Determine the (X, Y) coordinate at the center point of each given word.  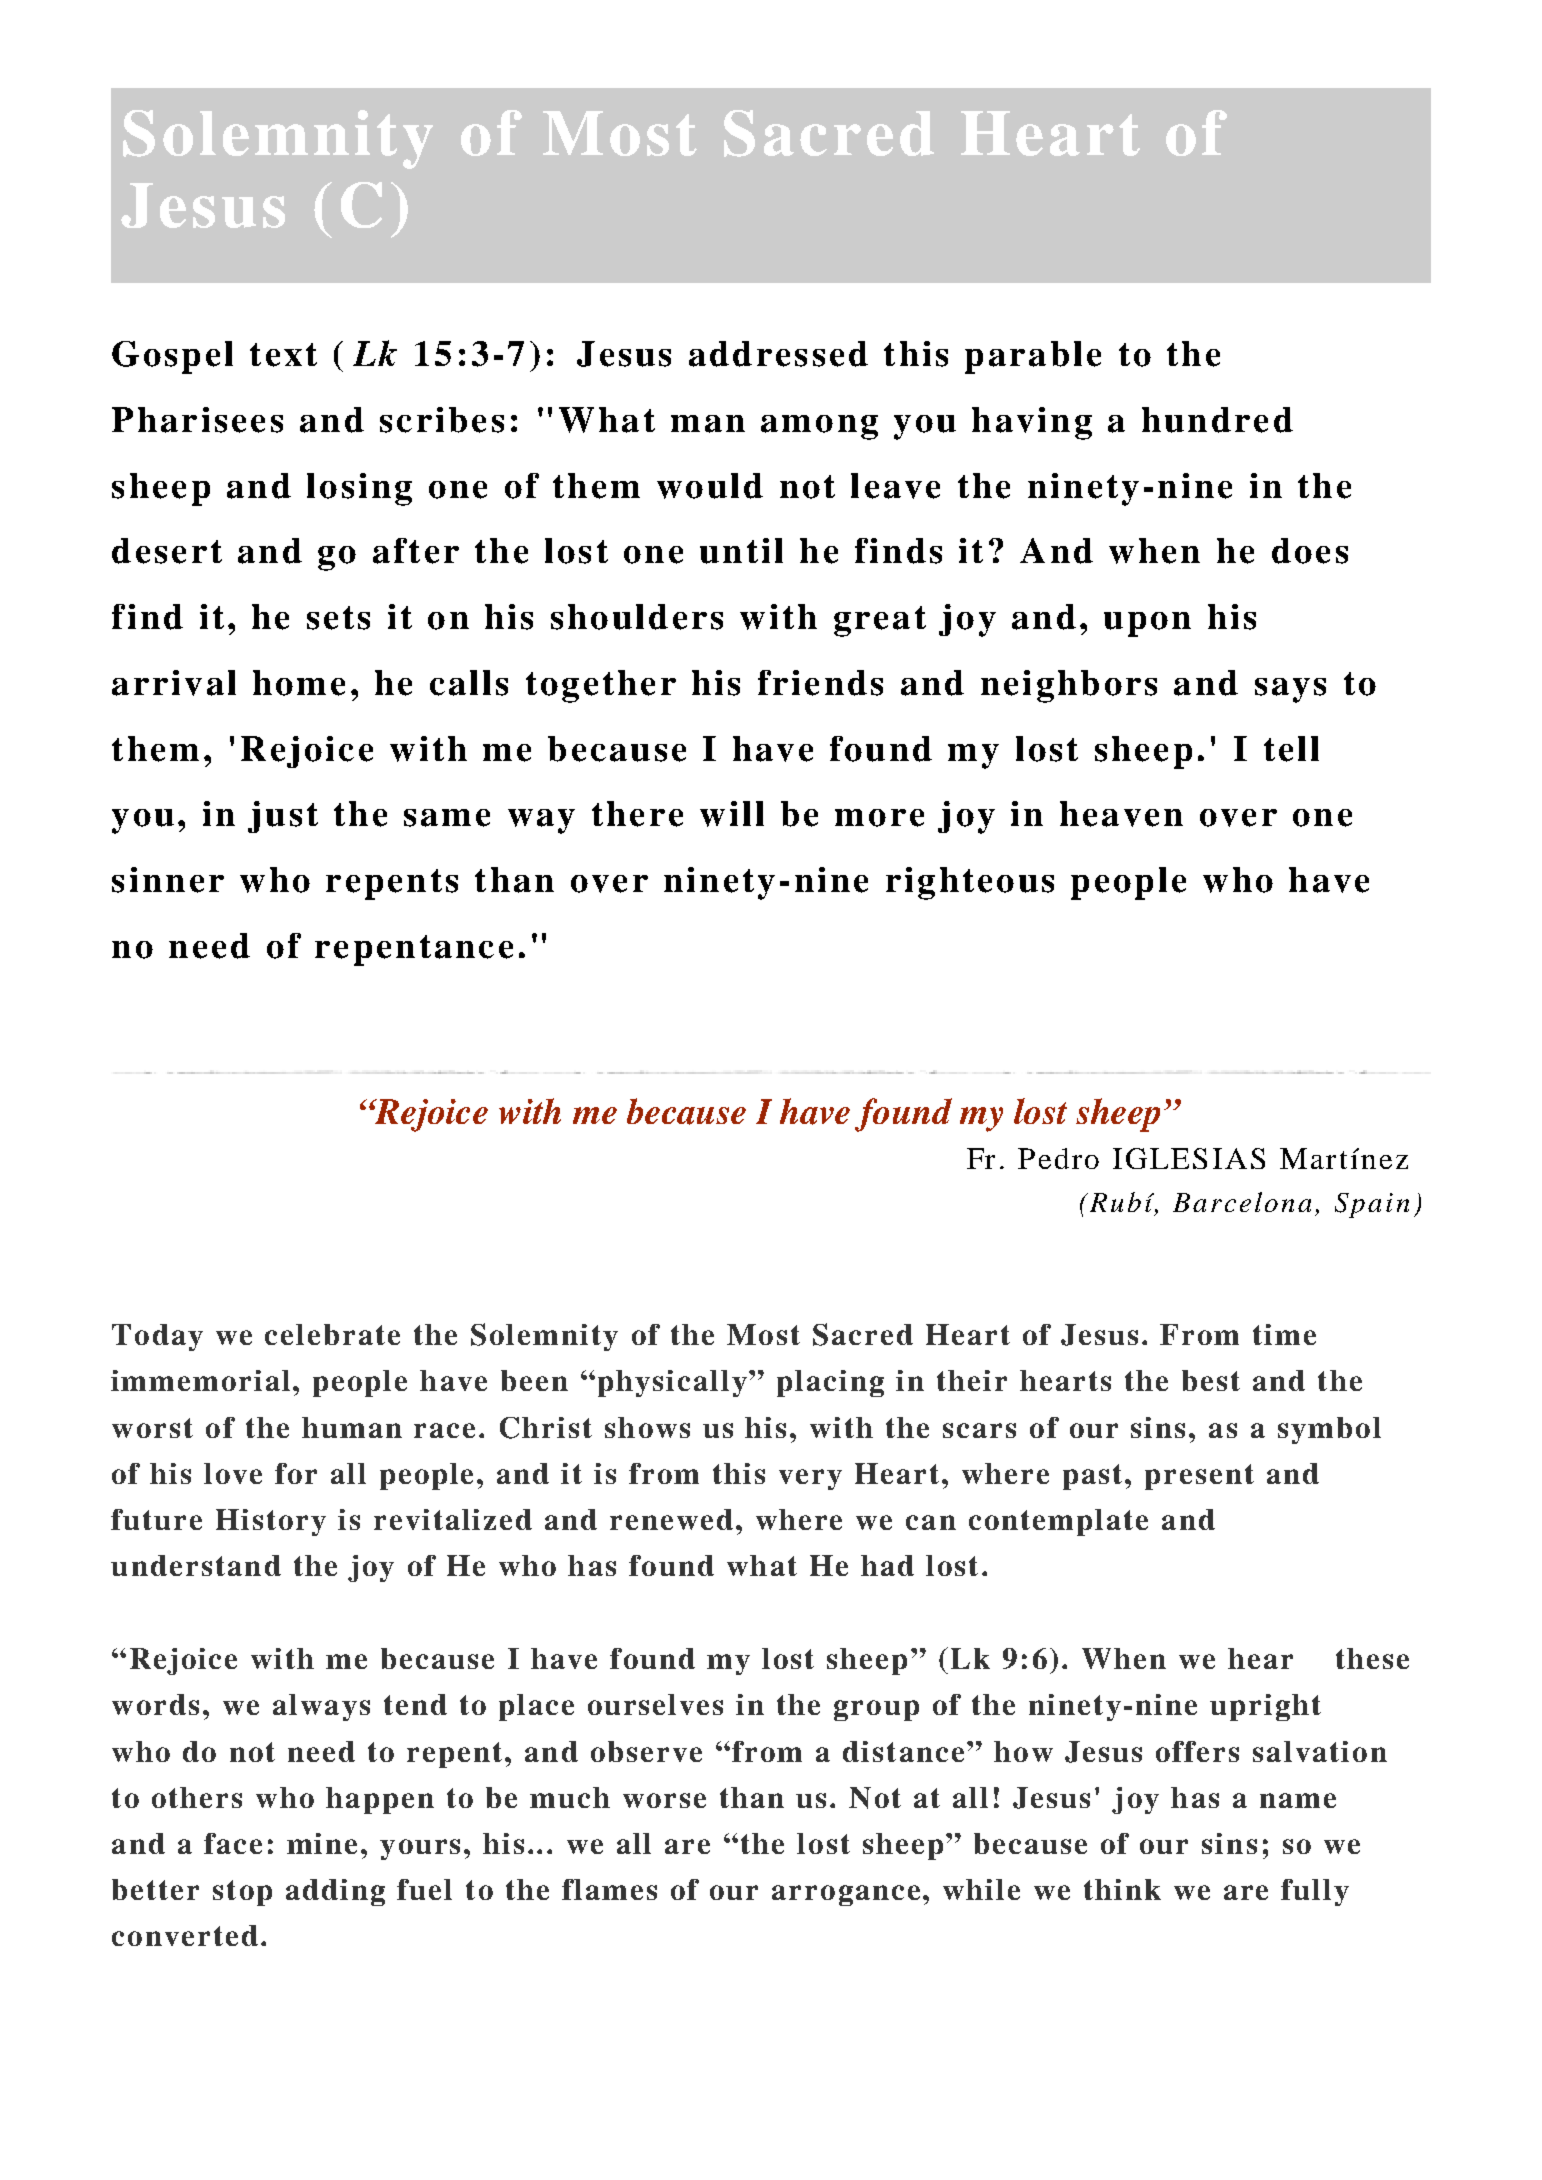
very (810, 1479)
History (271, 1522)
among (819, 427)
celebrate (332, 1334)
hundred (1217, 420)
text (283, 355)
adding (335, 1892)
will (732, 814)
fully (1315, 1892)
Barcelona (1242, 1202)
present (1199, 1477)
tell (1291, 749)
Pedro (1058, 1158)
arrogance (846, 1895)
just (283, 817)
